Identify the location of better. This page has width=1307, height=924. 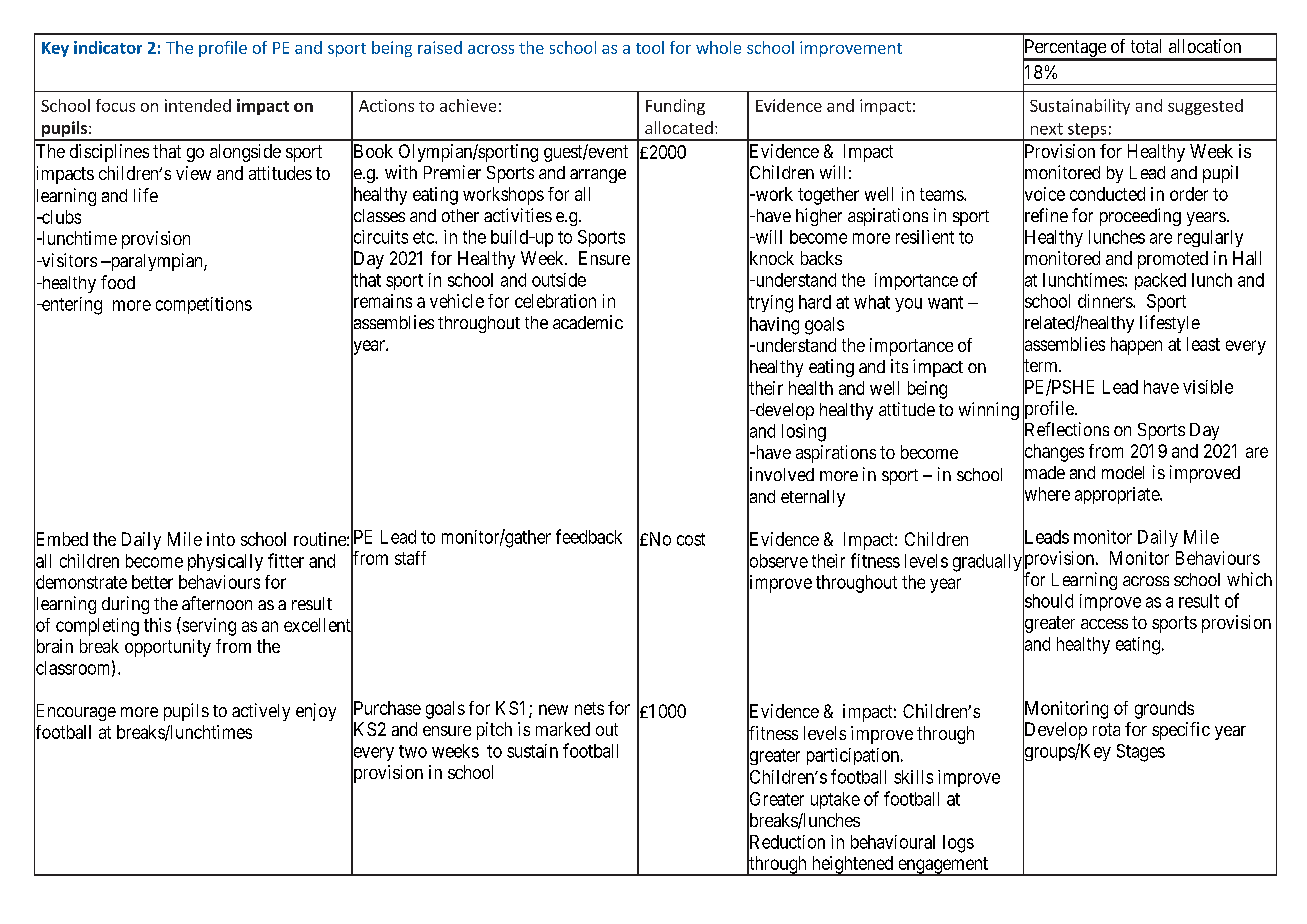
(152, 582).
